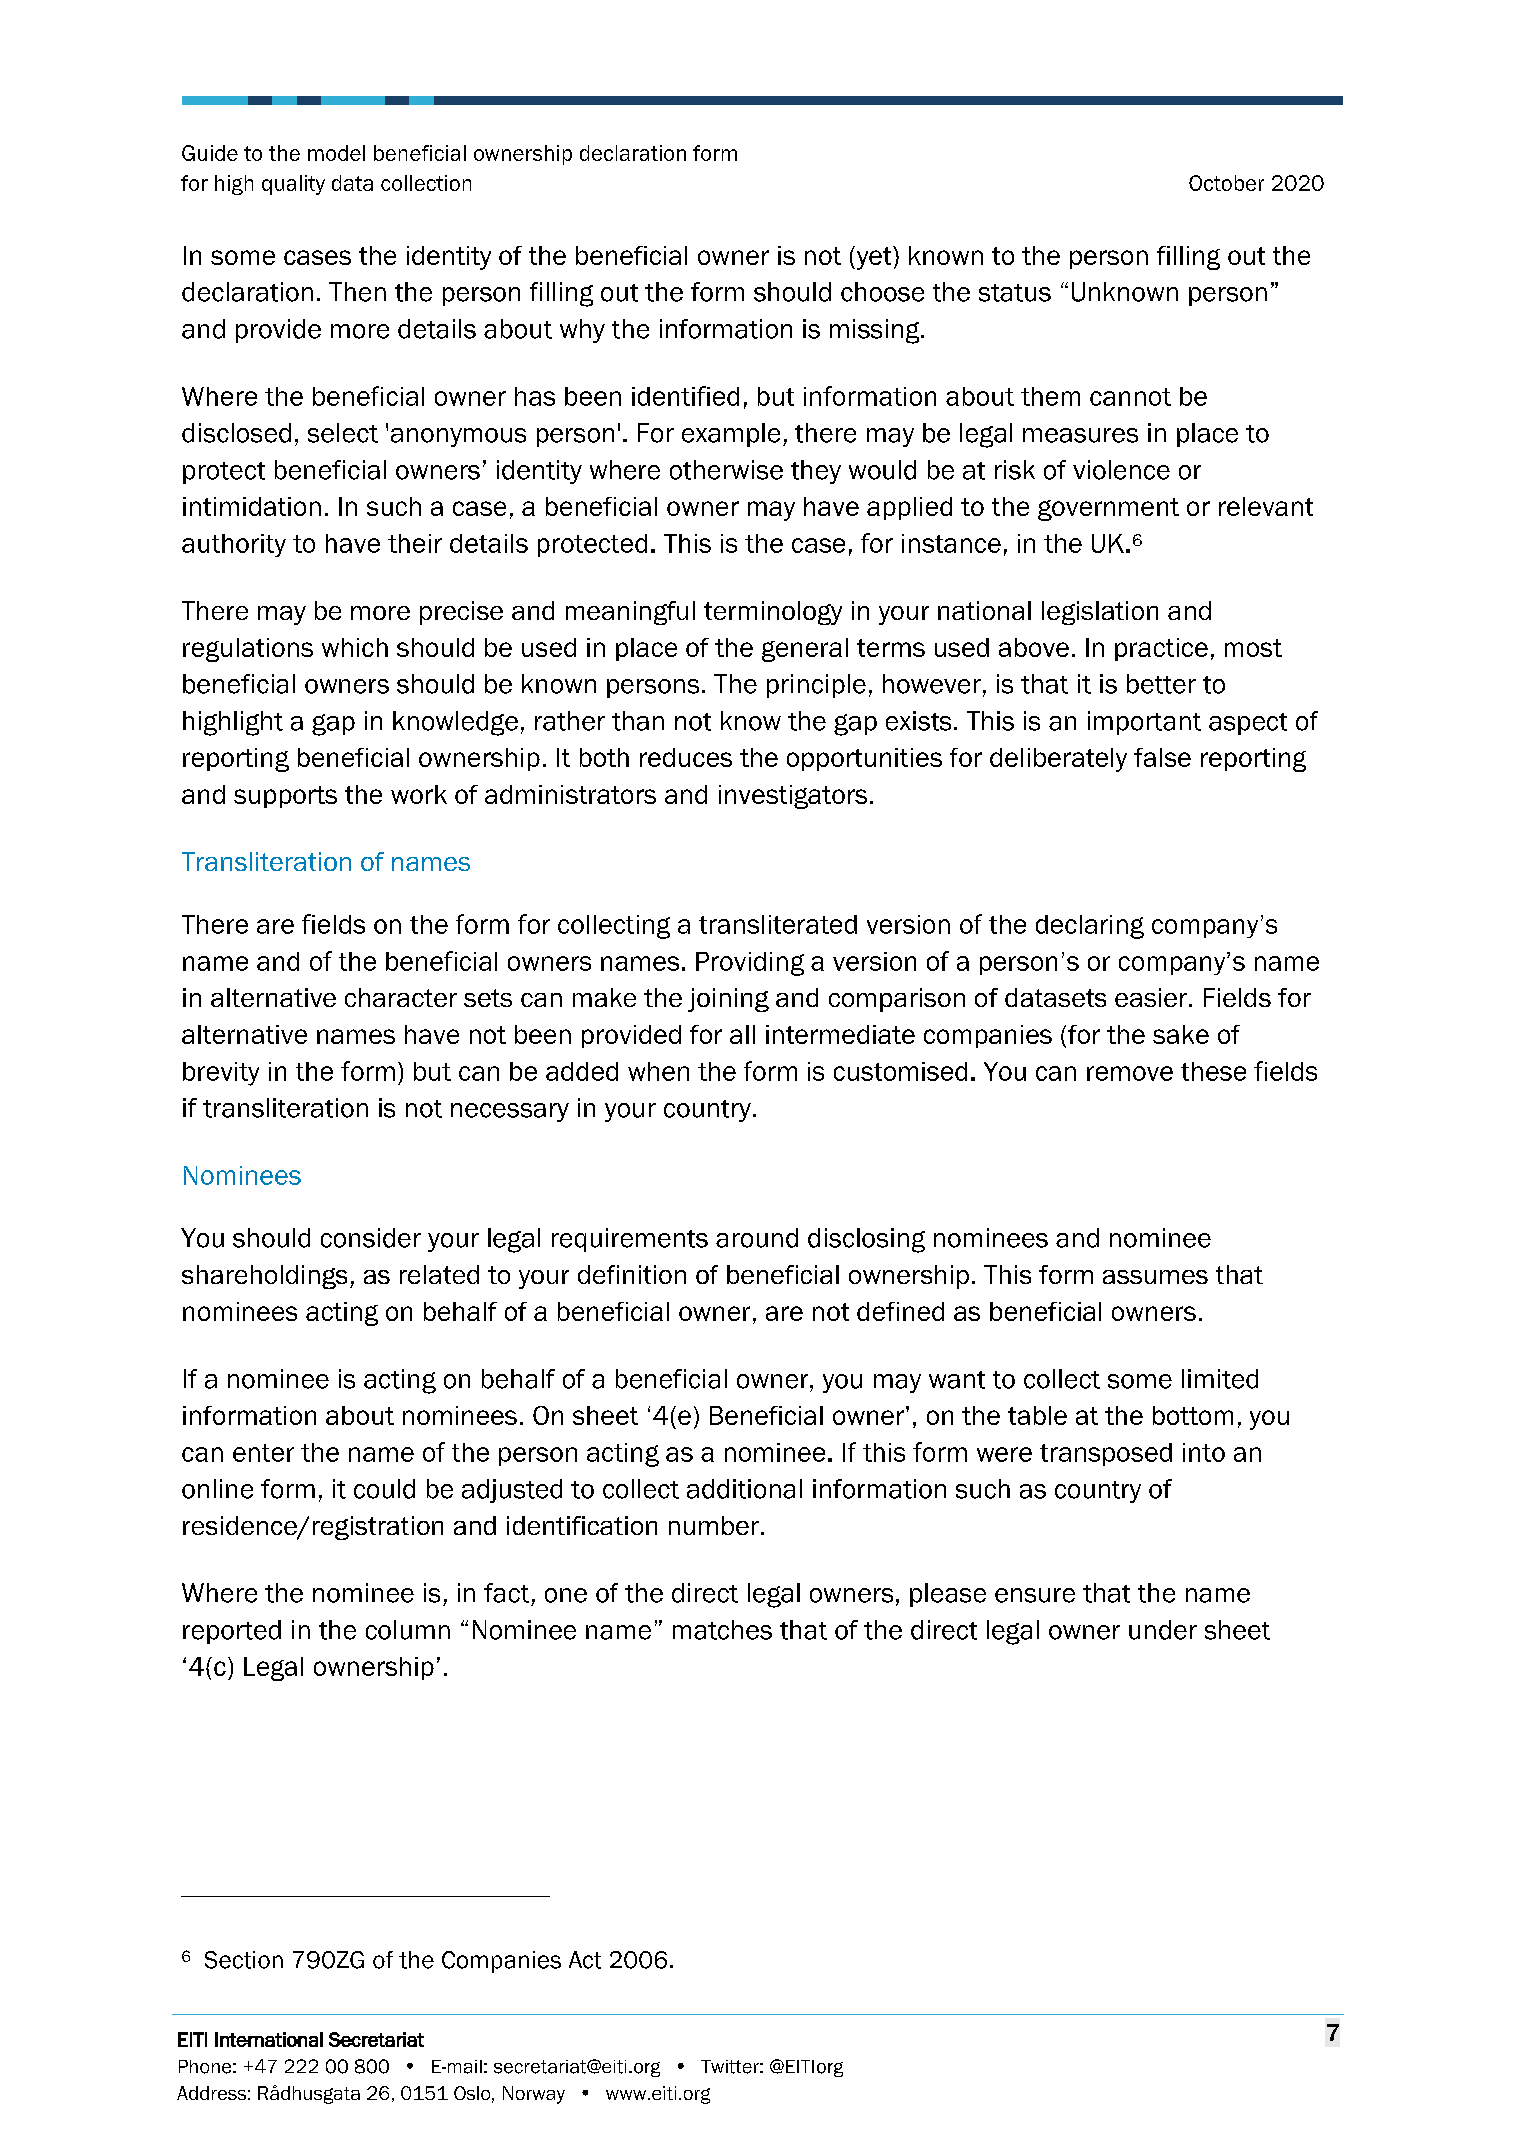 This image has height=2155, width=1524. Describe the element at coordinates (263, 1453) in the image. I see `enter` at that location.
